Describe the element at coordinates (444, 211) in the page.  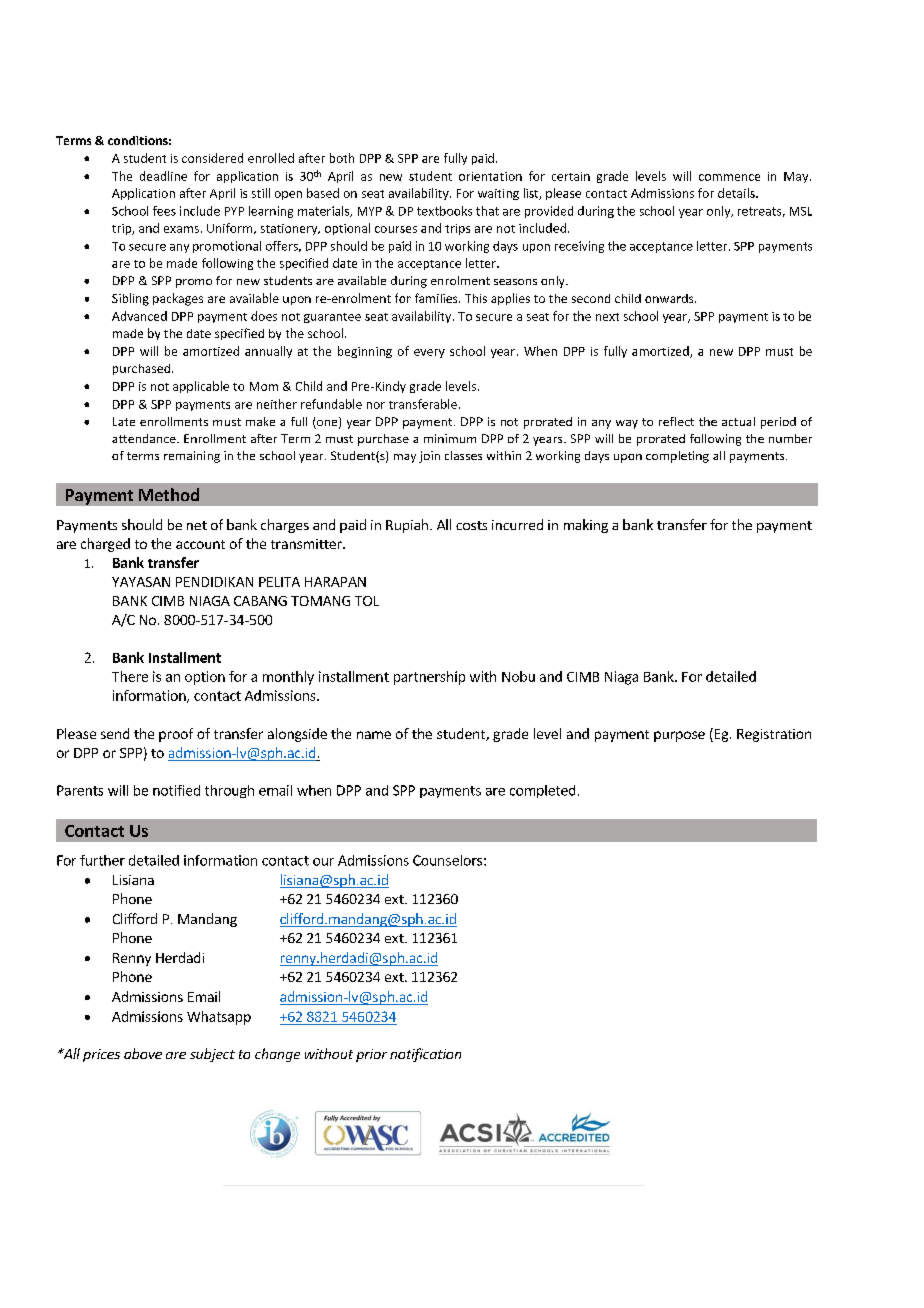
I see `textbooks` at that location.
